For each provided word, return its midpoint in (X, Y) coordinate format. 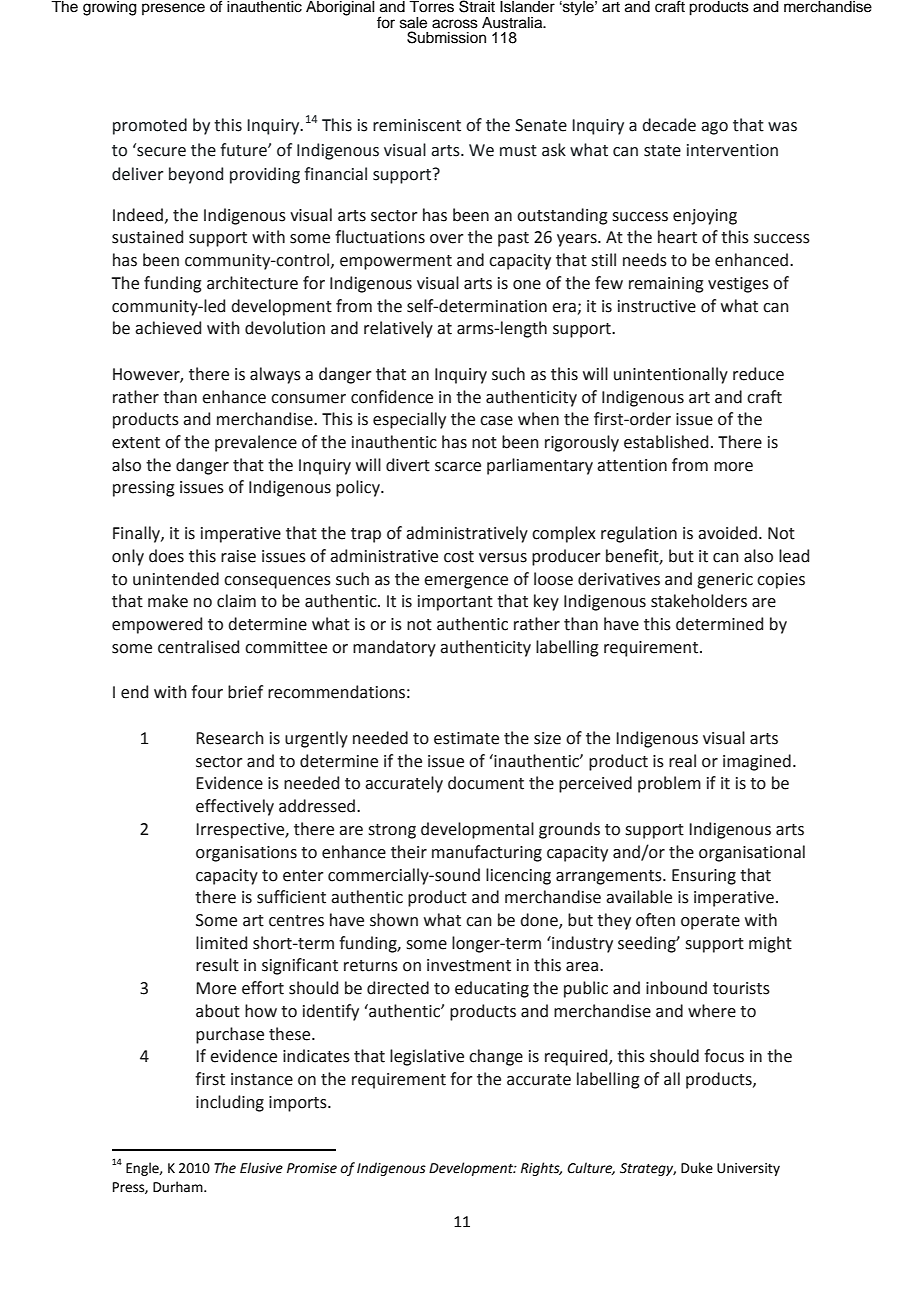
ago (714, 128)
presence (173, 9)
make (168, 601)
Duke (697, 1168)
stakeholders (699, 601)
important (455, 603)
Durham (179, 1187)
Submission (446, 37)
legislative (427, 1057)
